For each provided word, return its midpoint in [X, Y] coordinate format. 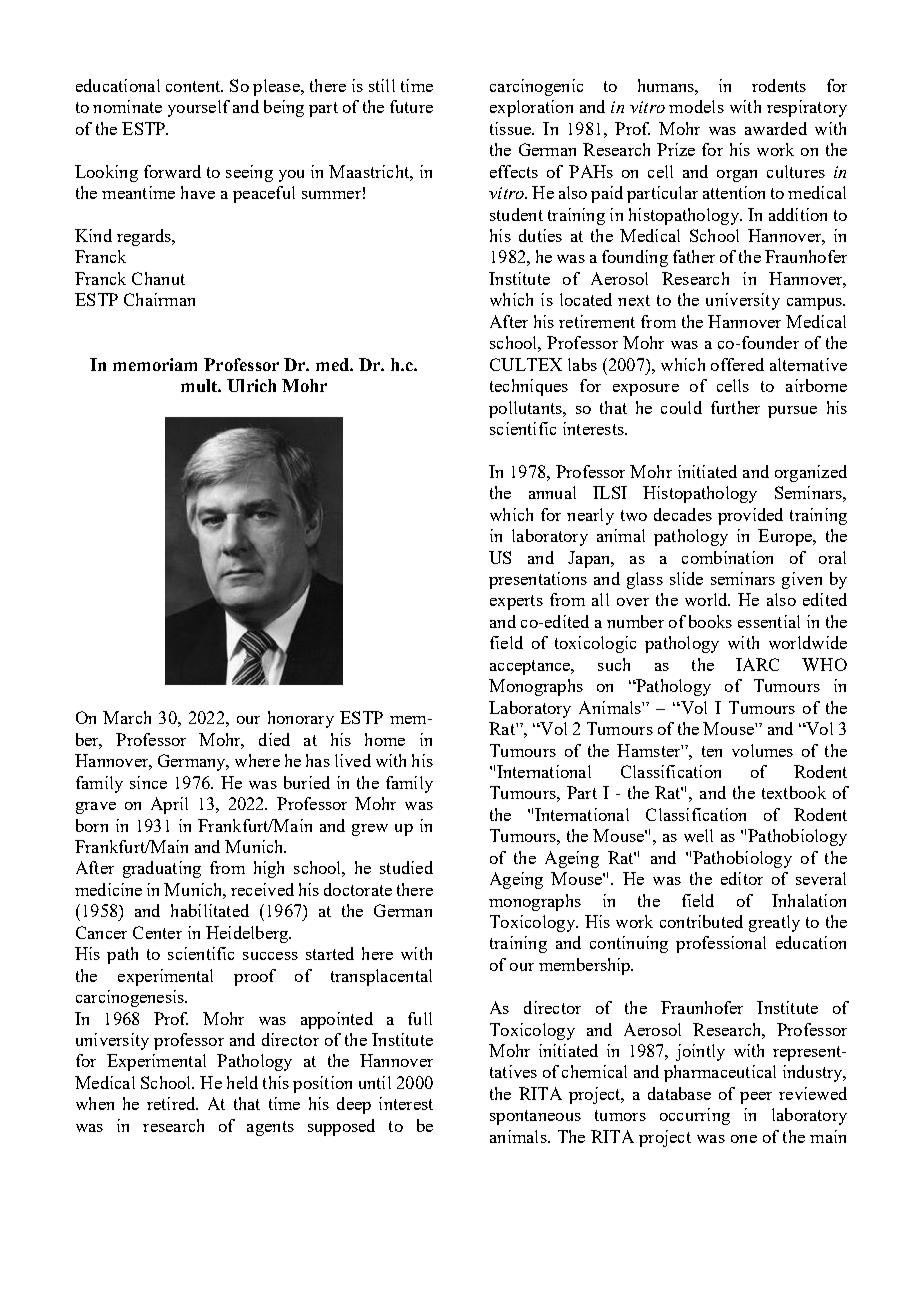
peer [756, 1098]
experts [516, 602]
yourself [199, 108]
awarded [776, 128]
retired [172, 1103]
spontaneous [535, 1117]
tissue [511, 128]
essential [769, 621]
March [127, 717]
